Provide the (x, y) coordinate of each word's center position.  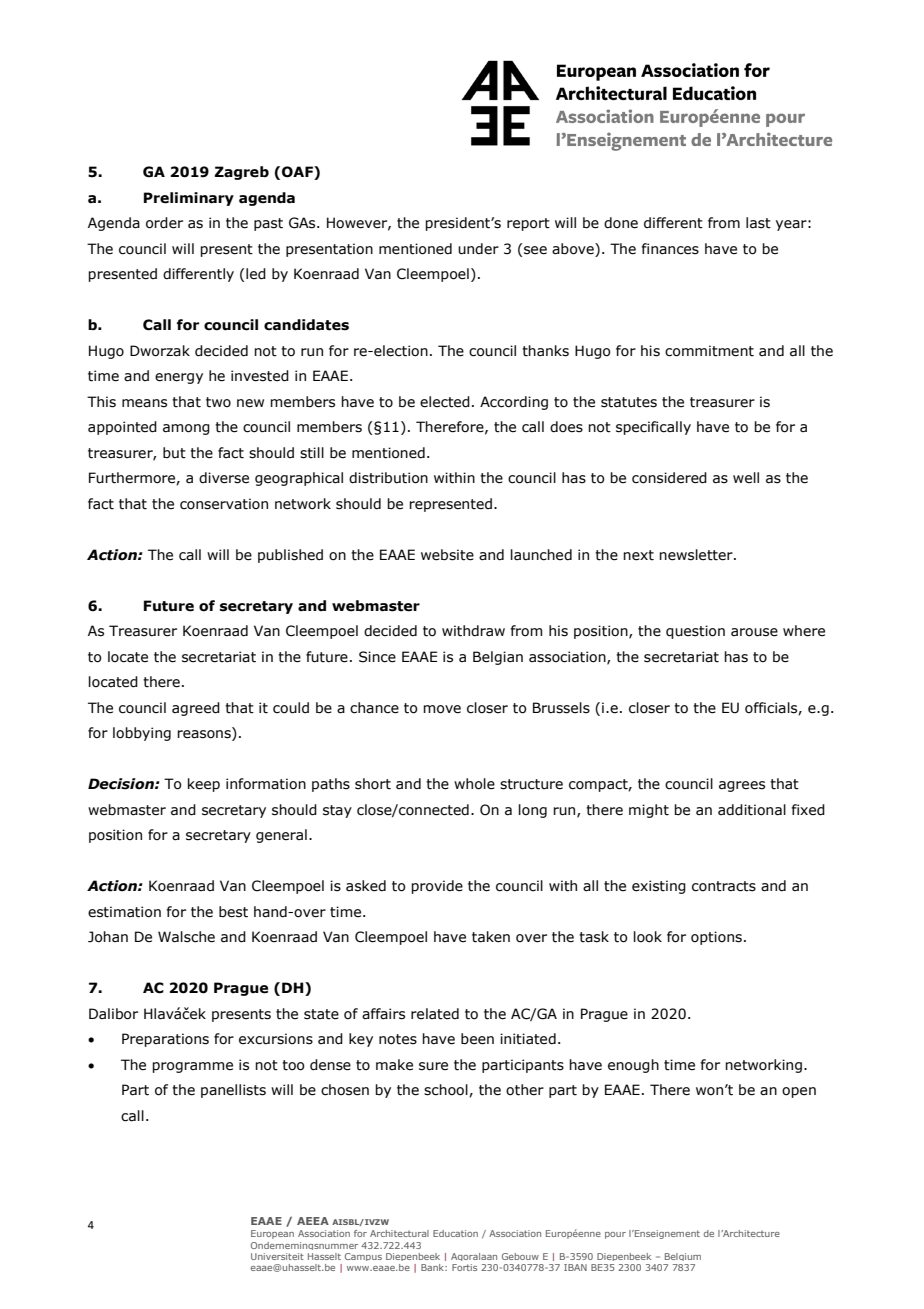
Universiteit (277, 1256)
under (478, 249)
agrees (742, 786)
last (758, 223)
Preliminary (189, 199)
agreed (196, 709)
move (442, 709)
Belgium (683, 1257)
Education (455, 1233)
